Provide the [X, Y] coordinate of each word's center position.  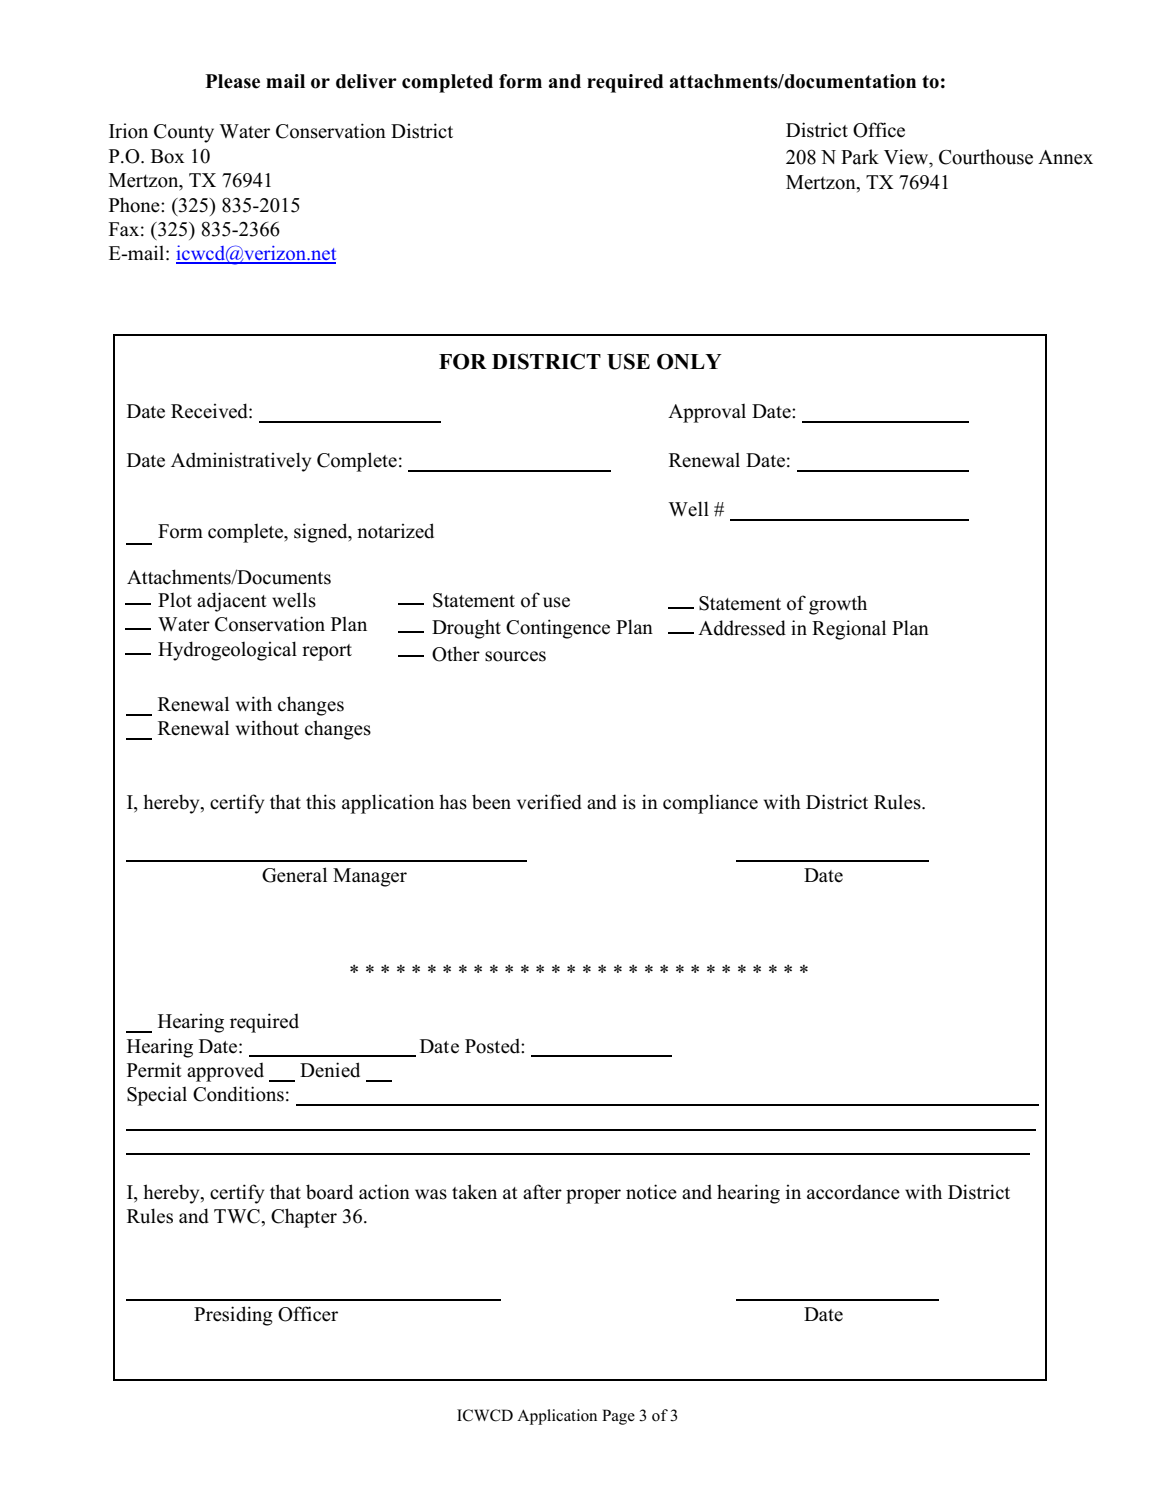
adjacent [232, 602]
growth [838, 605]
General [294, 875]
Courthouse [986, 157]
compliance [710, 804]
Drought [466, 629]
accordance [853, 1192]
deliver [366, 81]
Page [618, 1417]
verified [549, 802]
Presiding [233, 1316]
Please [232, 81]
